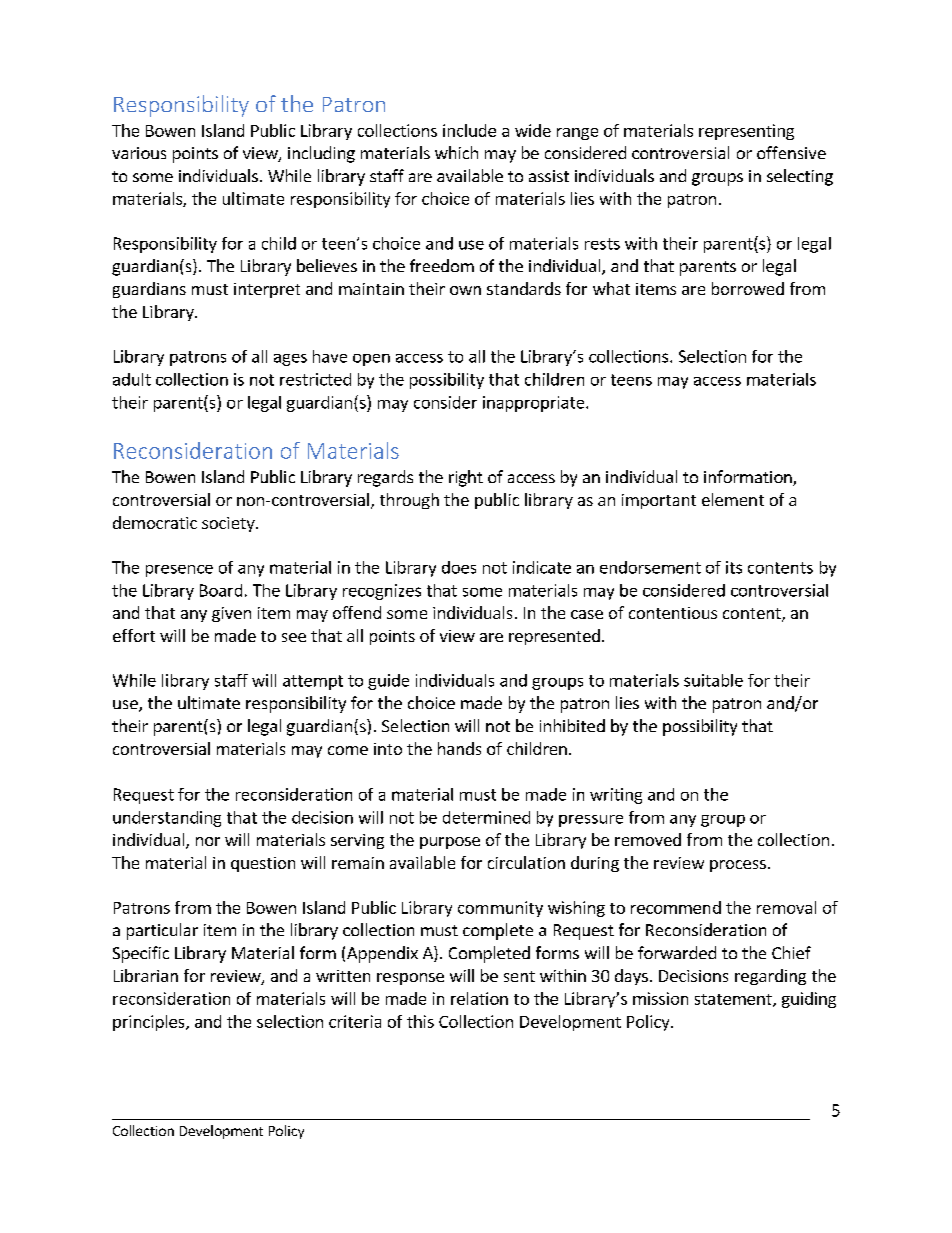  Describe the element at coordinates (466, 478) in the document. I see `right` at that location.
